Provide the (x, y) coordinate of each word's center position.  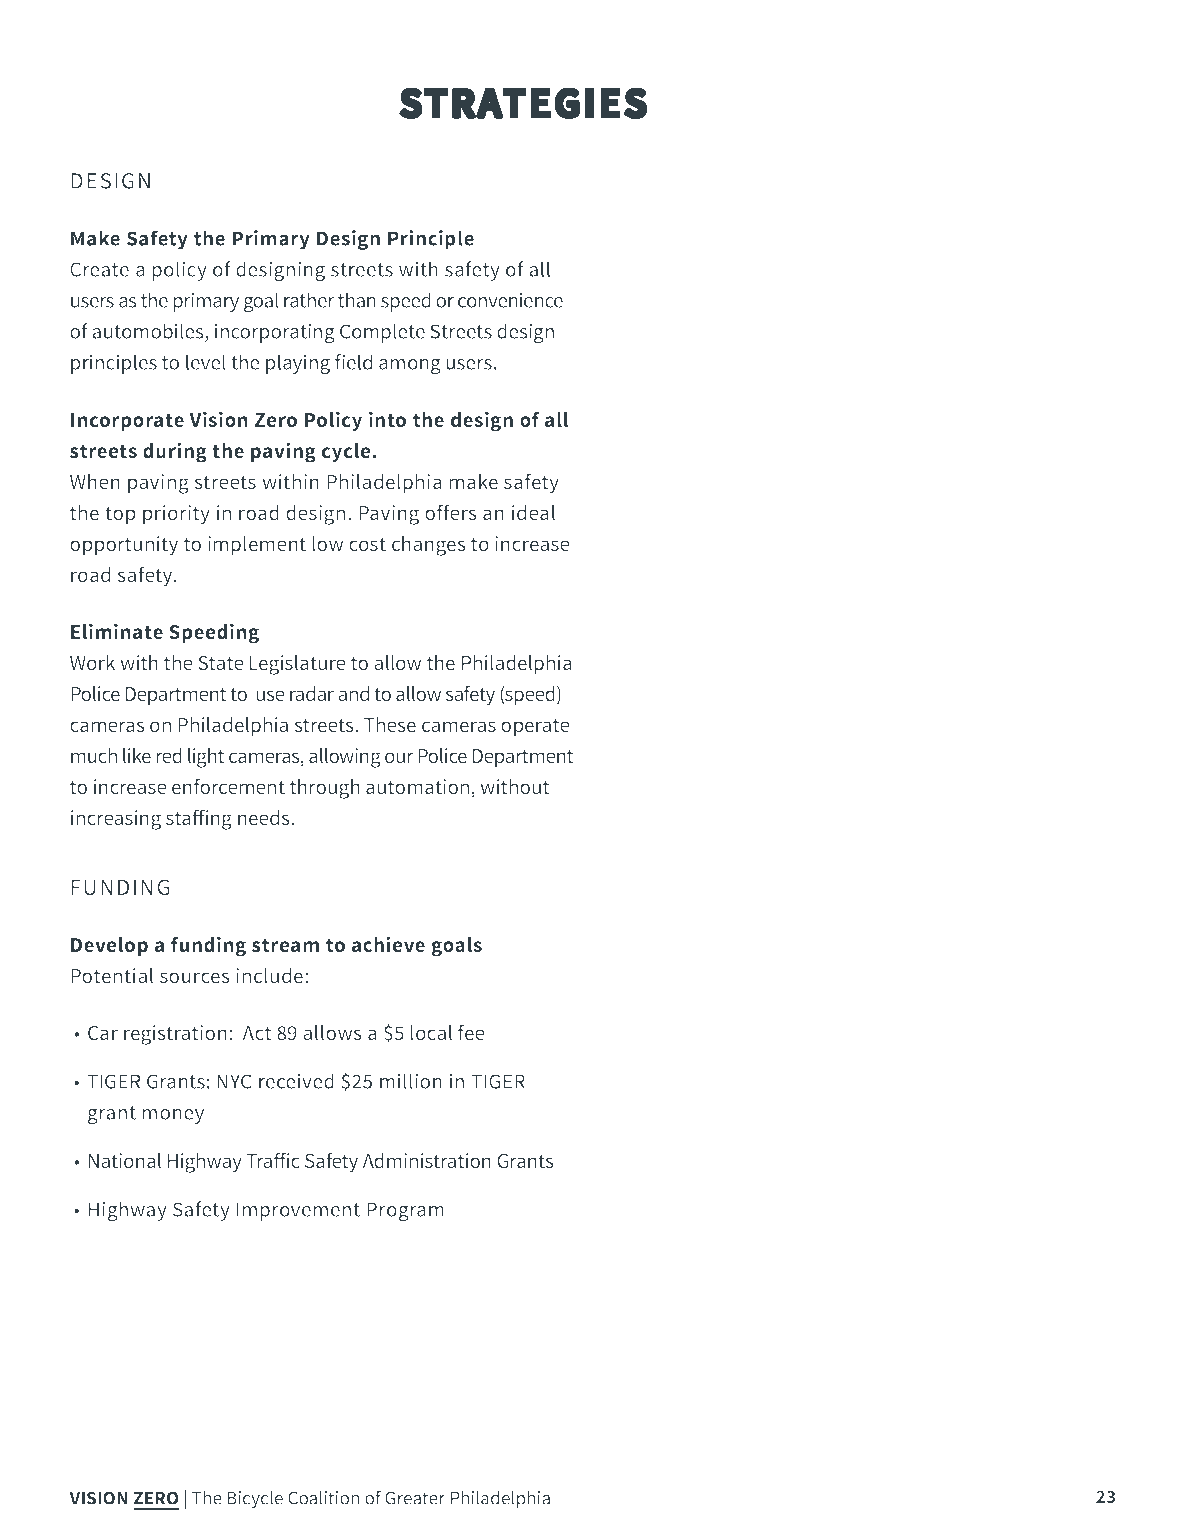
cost (367, 544)
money (173, 1116)
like (137, 756)
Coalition (323, 1497)
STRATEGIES (523, 103)
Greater (415, 1498)
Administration (426, 1161)
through (325, 789)
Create (99, 269)
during (175, 452)
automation (419, 788)
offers (451, 512)
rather (309, 300)
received (296, 1081)
